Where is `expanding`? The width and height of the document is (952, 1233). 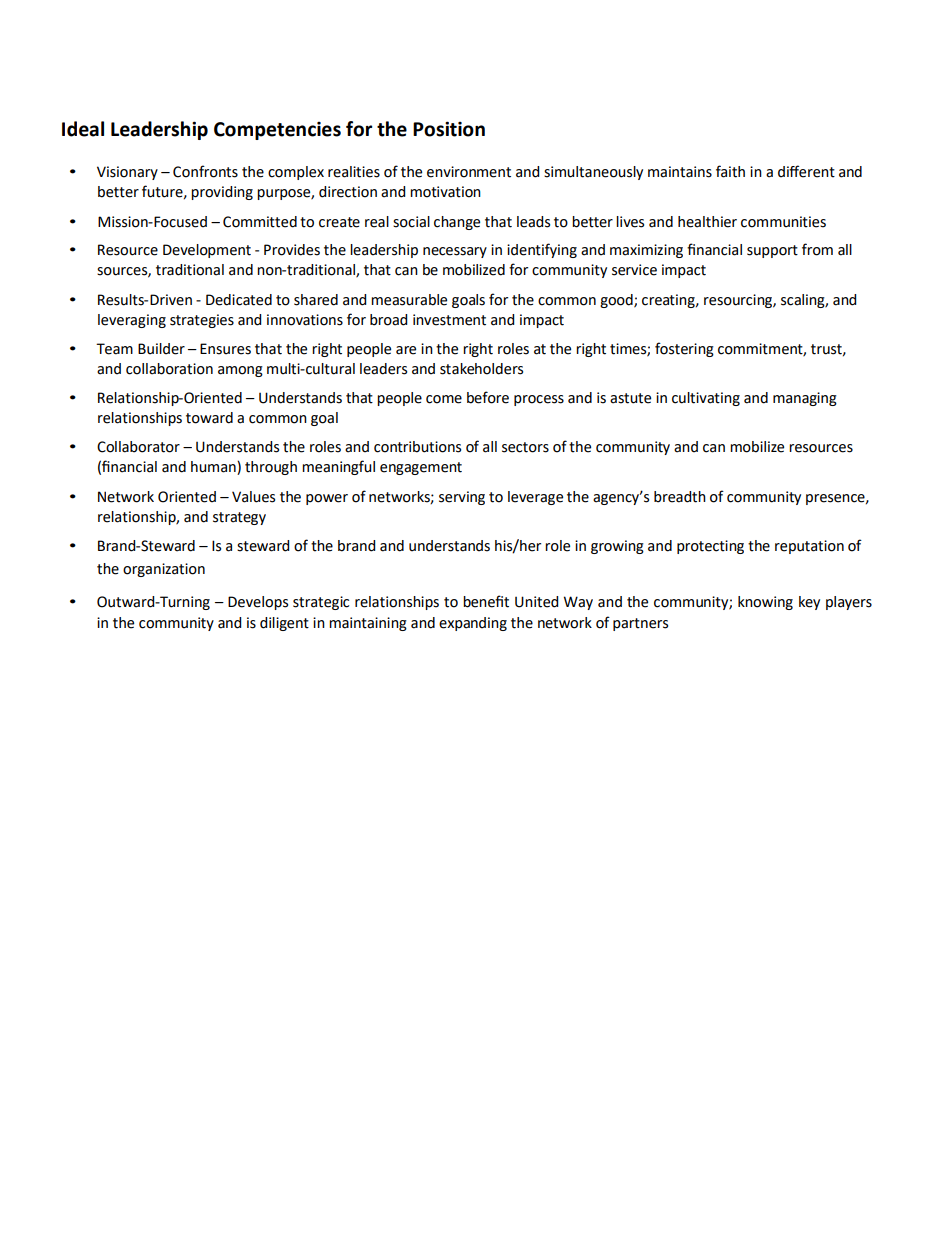
expanding is located at coordinates (473, 624).
